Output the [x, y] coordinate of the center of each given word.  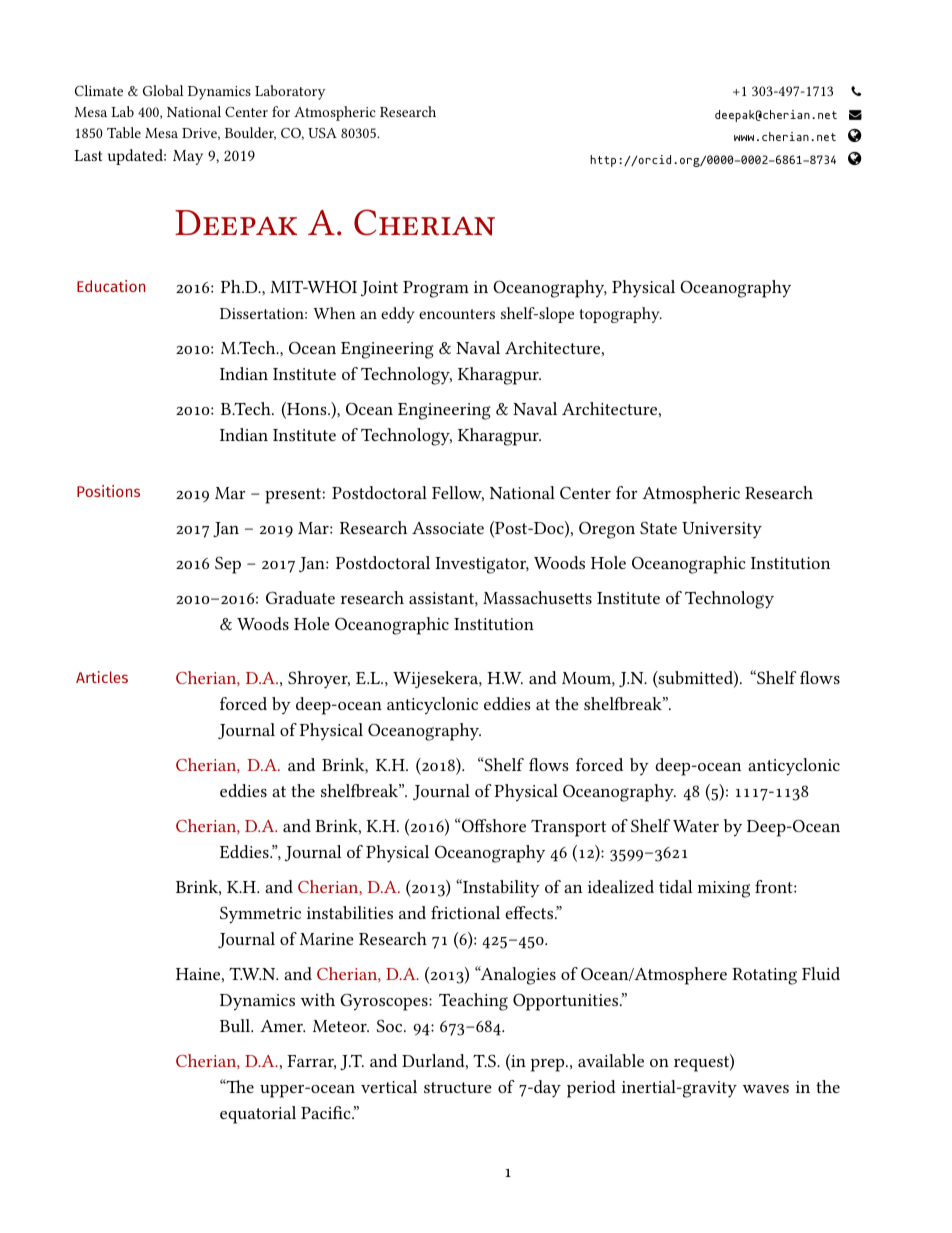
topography [620, 315]
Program [436, 289]
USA [322, 133]
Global [163, 90]
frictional [465, 912]
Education [111, 286]
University [722, 530]
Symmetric [260, 915]
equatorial [258, 1115]
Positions [108, 491]
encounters [457, 314]
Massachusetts [537, 597]
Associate [448, 528]
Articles [102, 677]
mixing [724, 889]
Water [696, 826]
